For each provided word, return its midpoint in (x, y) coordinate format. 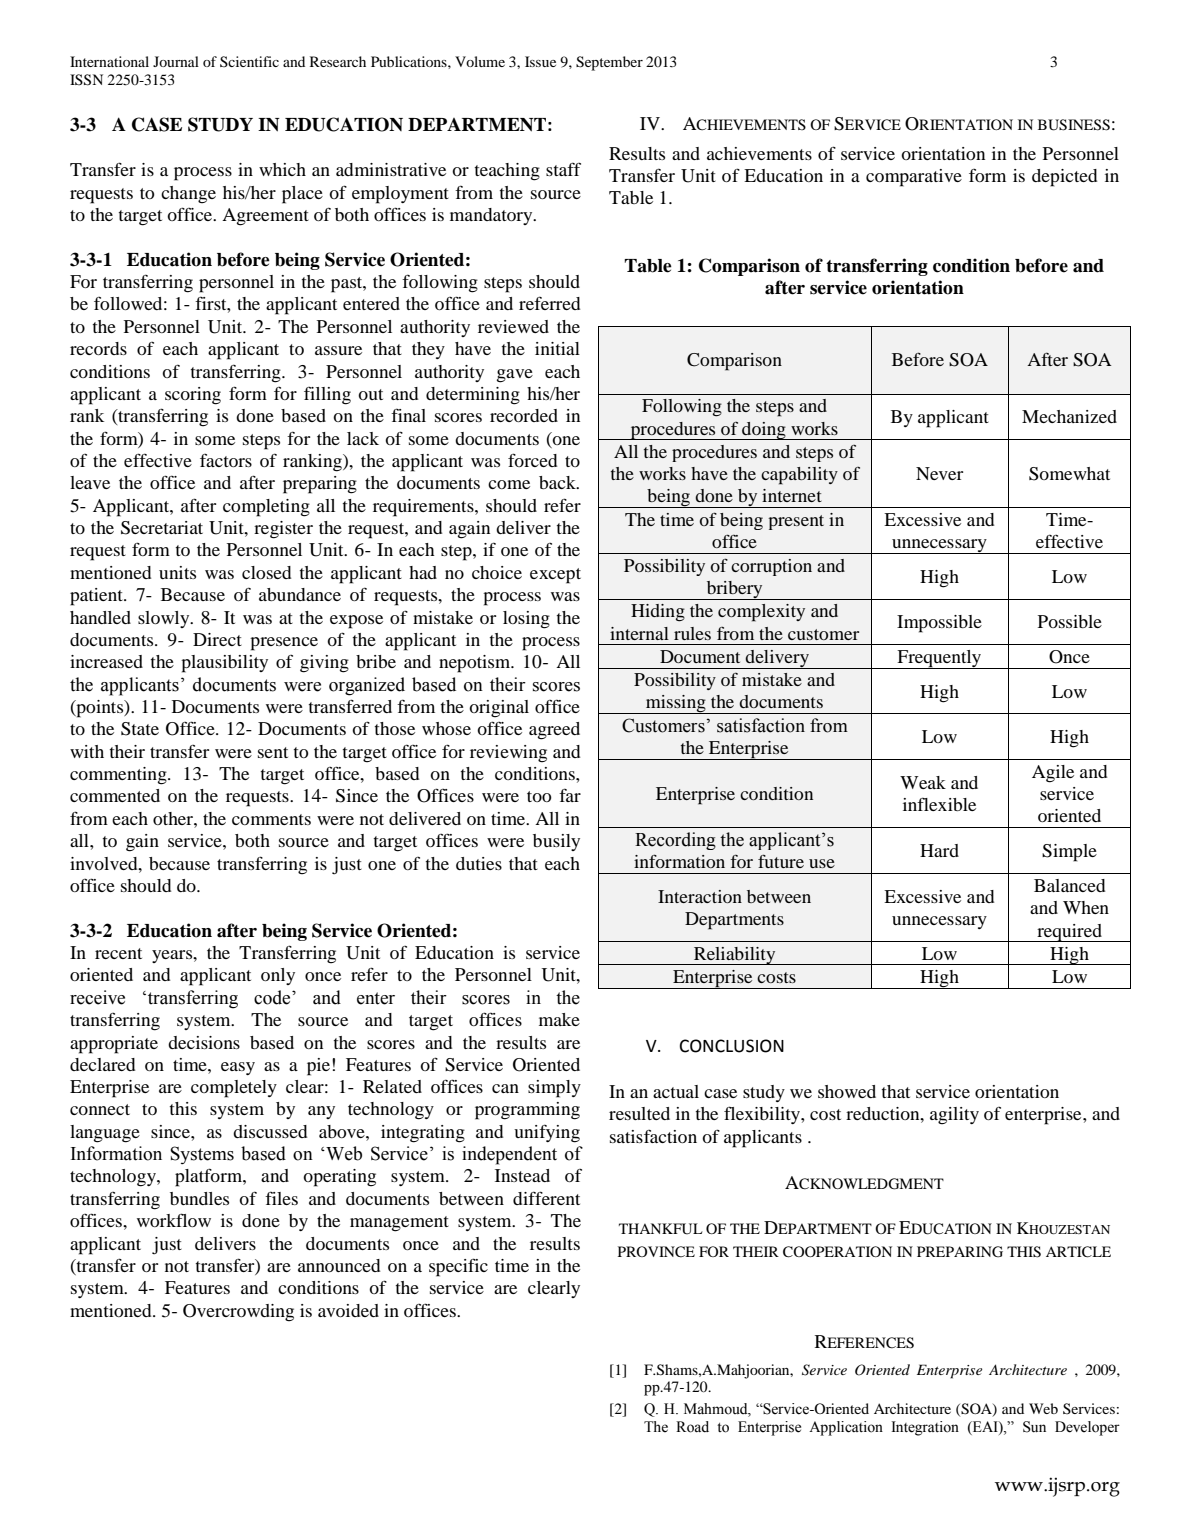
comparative (914, 178)
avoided (348, 1310)
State (140, 729)
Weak (923, 782)
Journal (176, 61)
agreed (554, 731)
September (609, 63)
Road (692, 1427)
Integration (925, 1428)
